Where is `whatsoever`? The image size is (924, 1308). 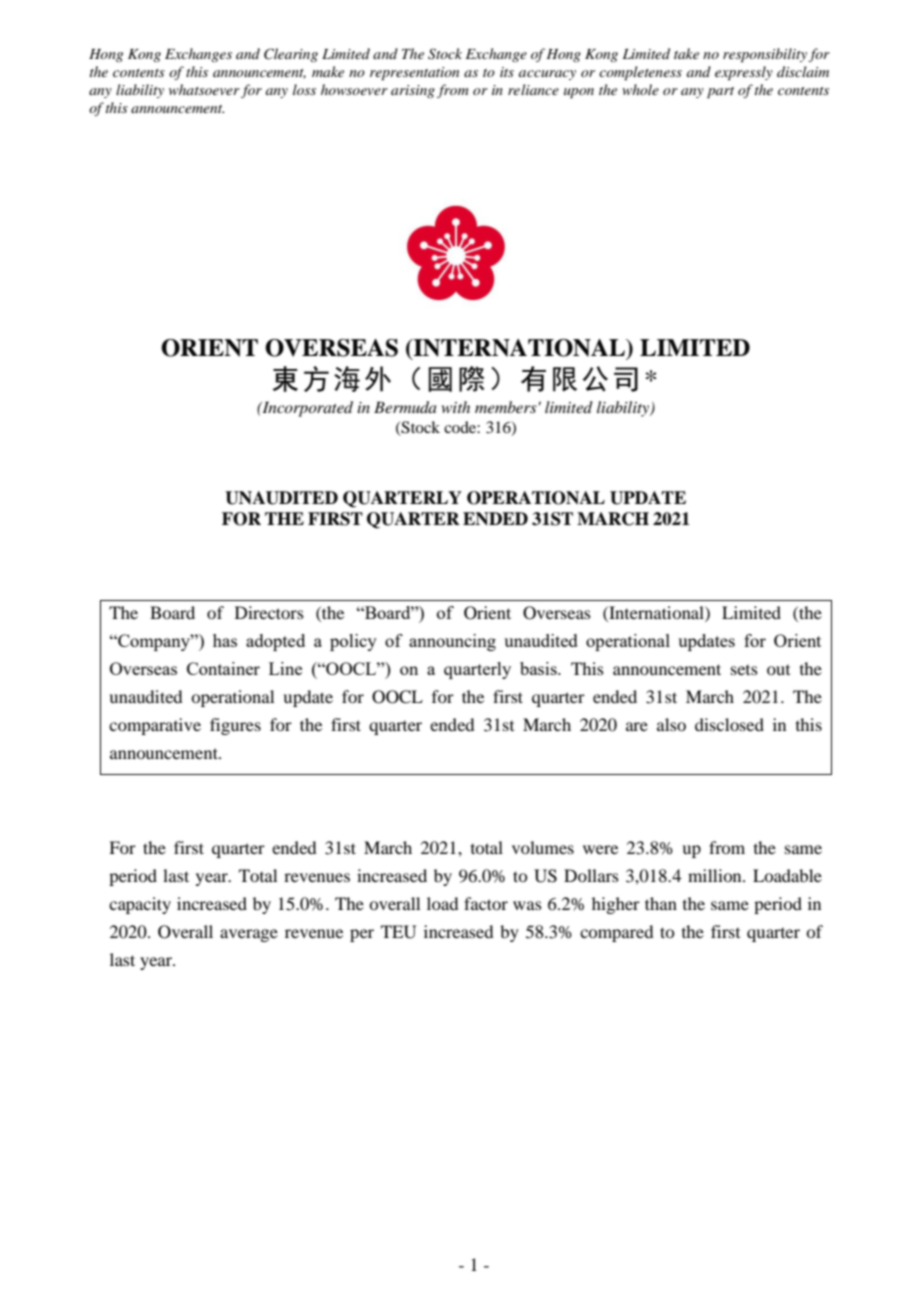 whatsoever is located at coordinates (204, 89).
